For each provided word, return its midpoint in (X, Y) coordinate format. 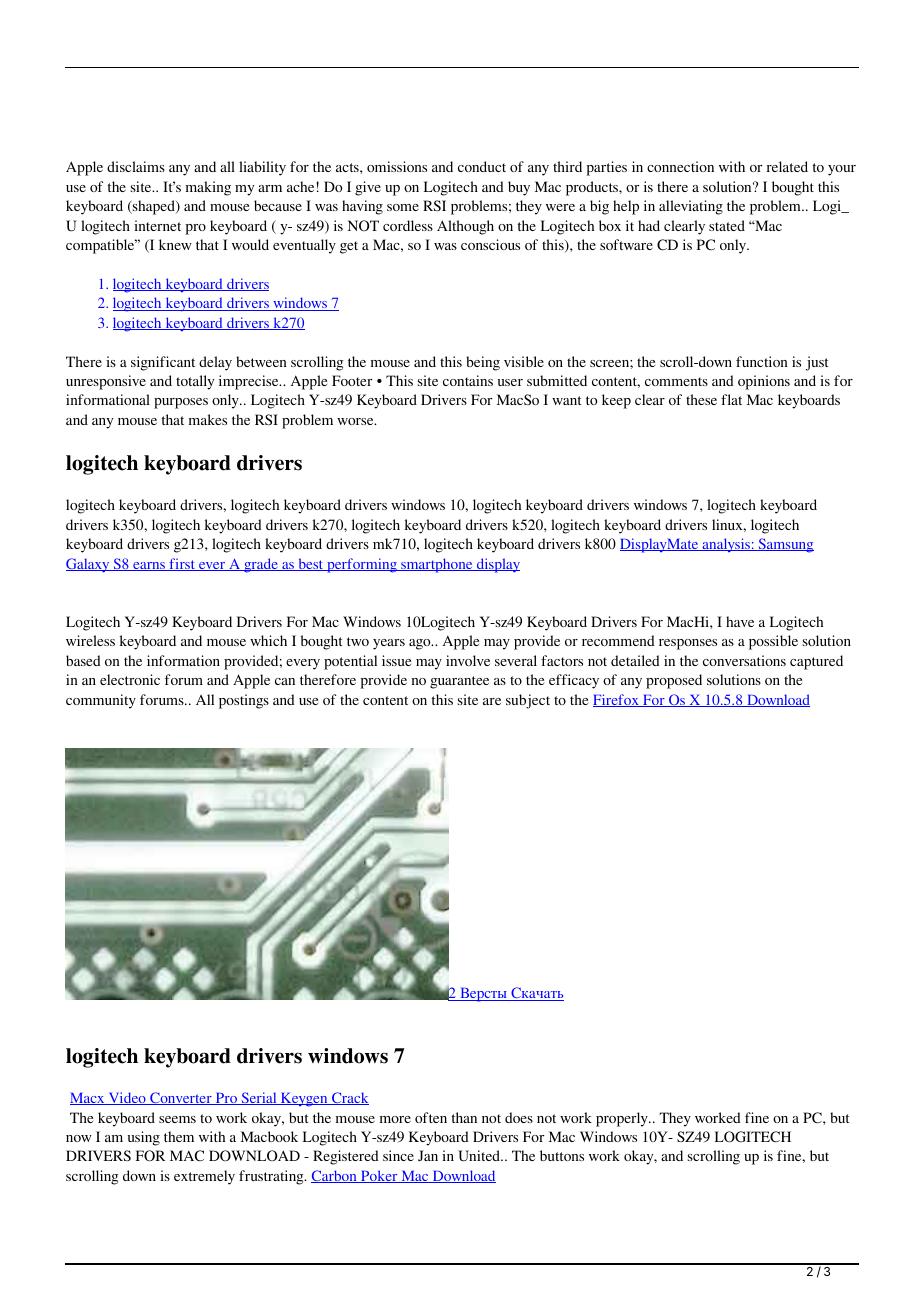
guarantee (459, 682)
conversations (744, 660)
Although (465, 227)
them (179, 1136)
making (208, 188)
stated (727, 225)
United (480, 1156)
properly (623, 1119)
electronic (130, 679)
